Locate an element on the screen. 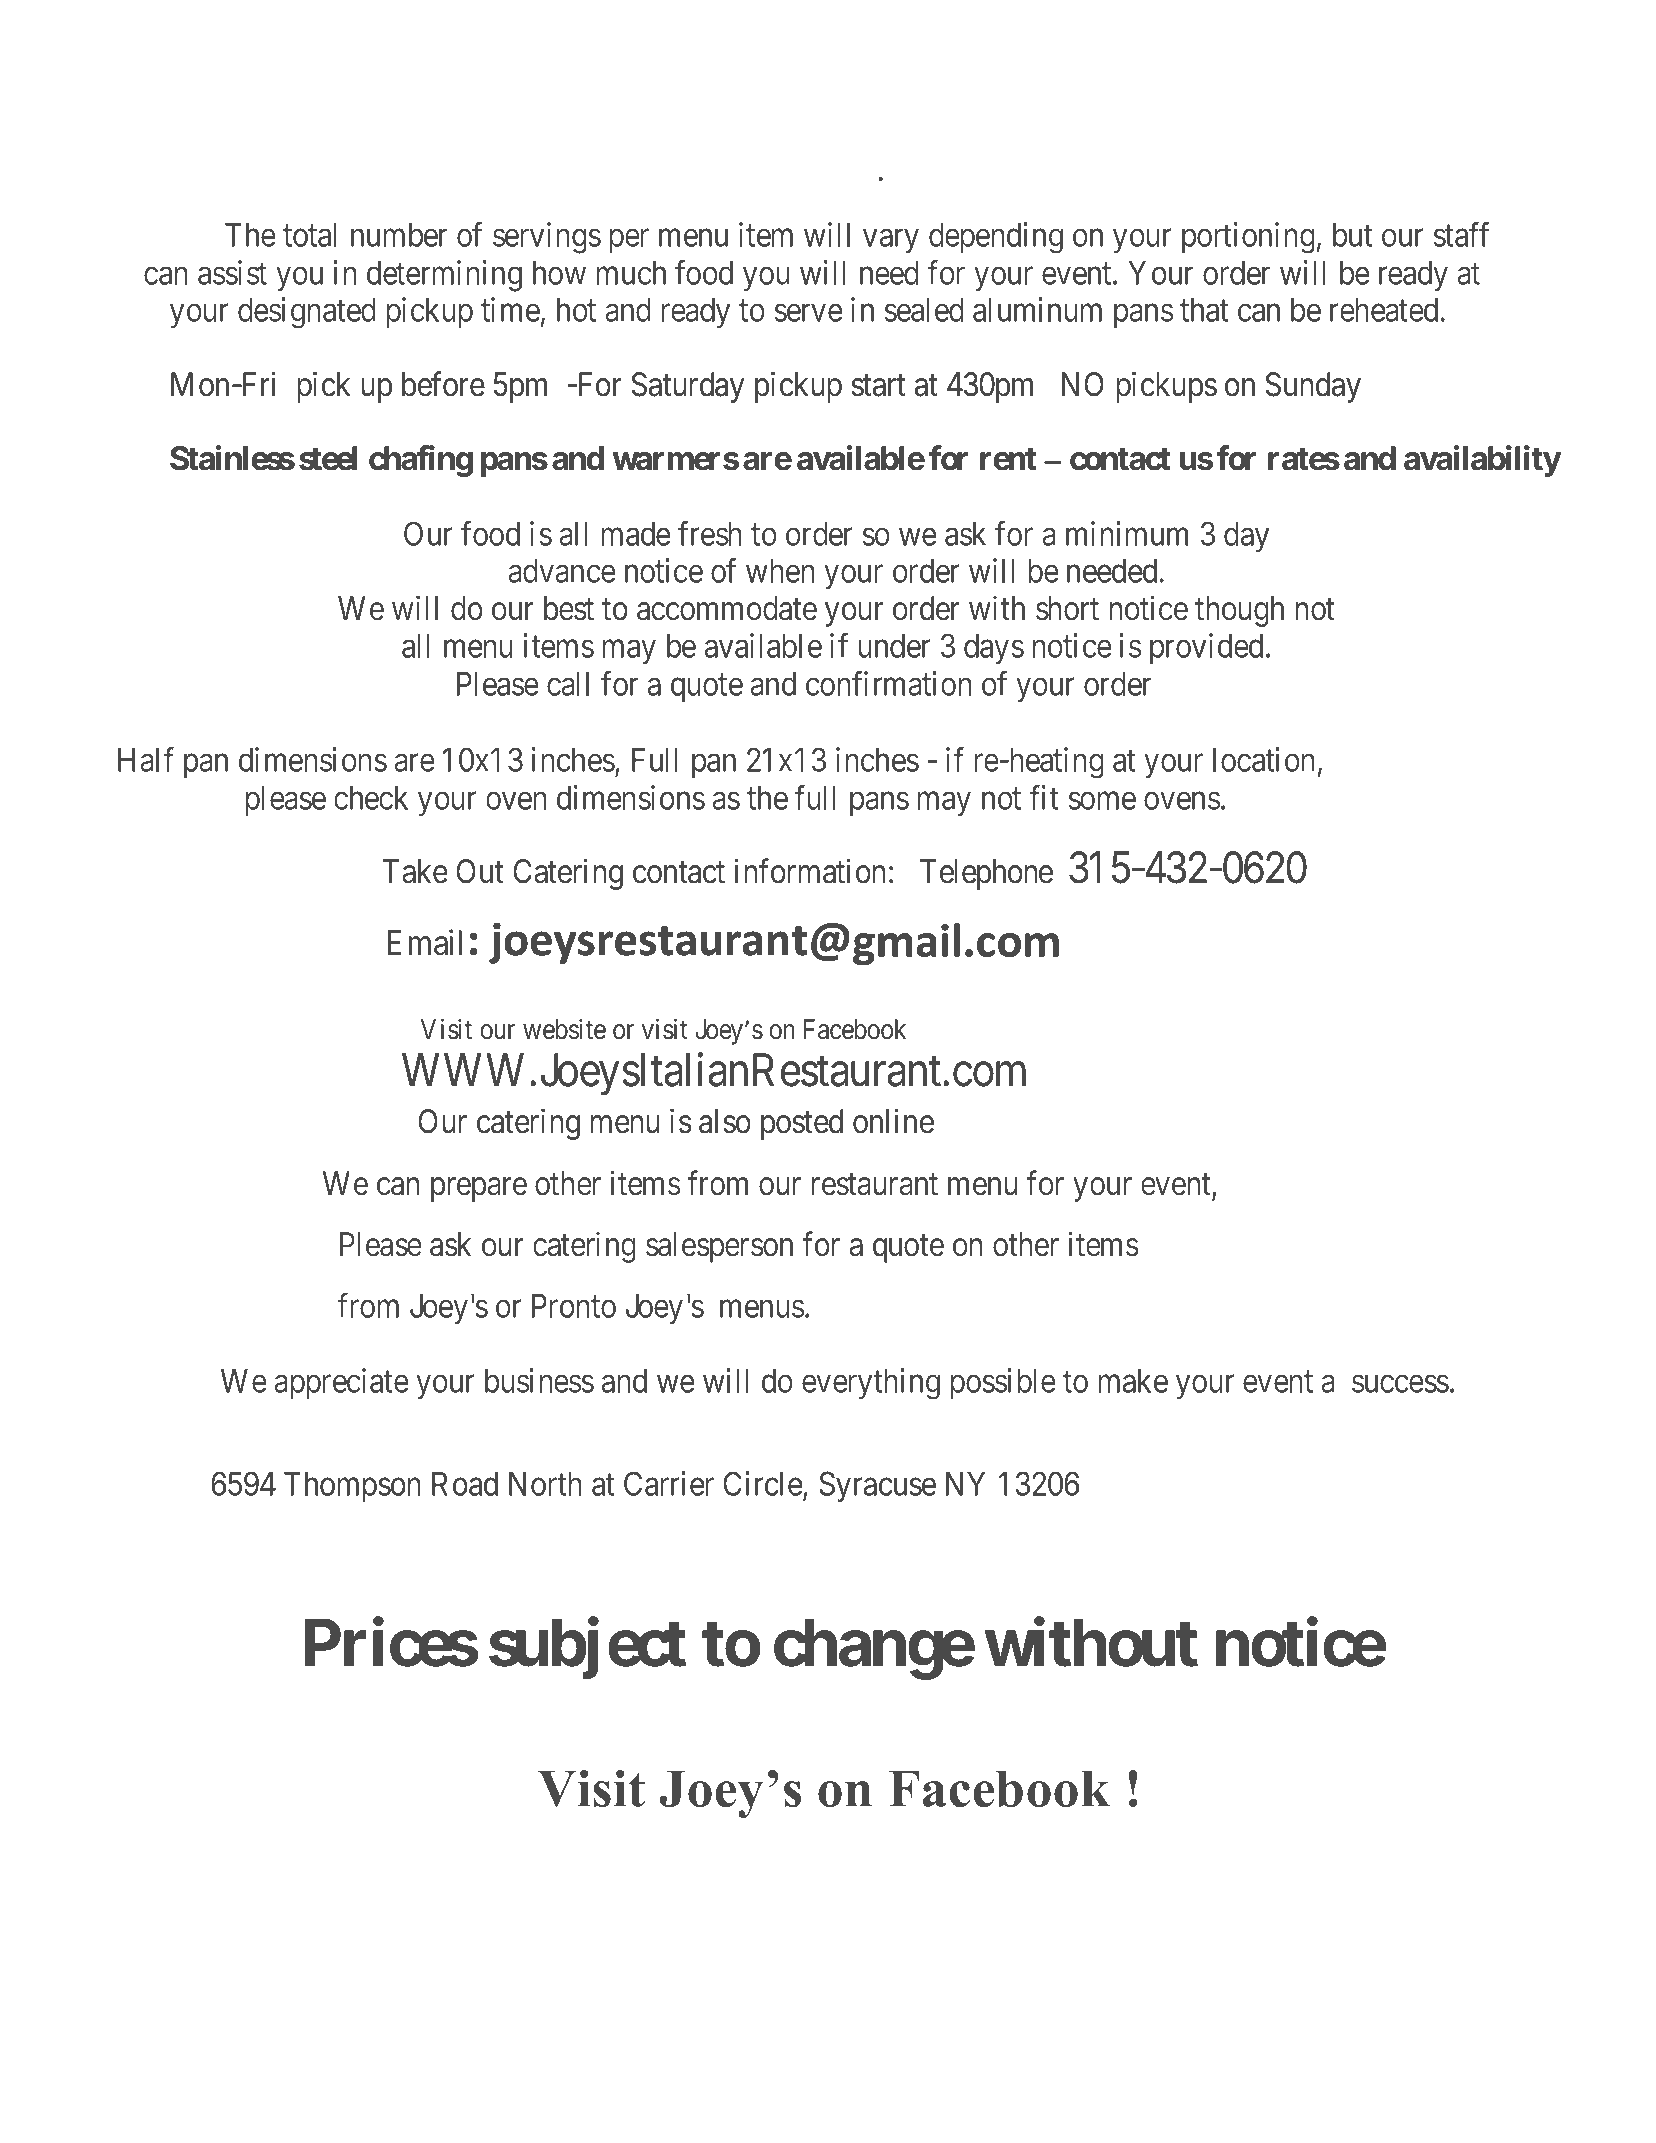 This screenshot has height=2143, width=1656. some is located at coordinates (1102, 801).
